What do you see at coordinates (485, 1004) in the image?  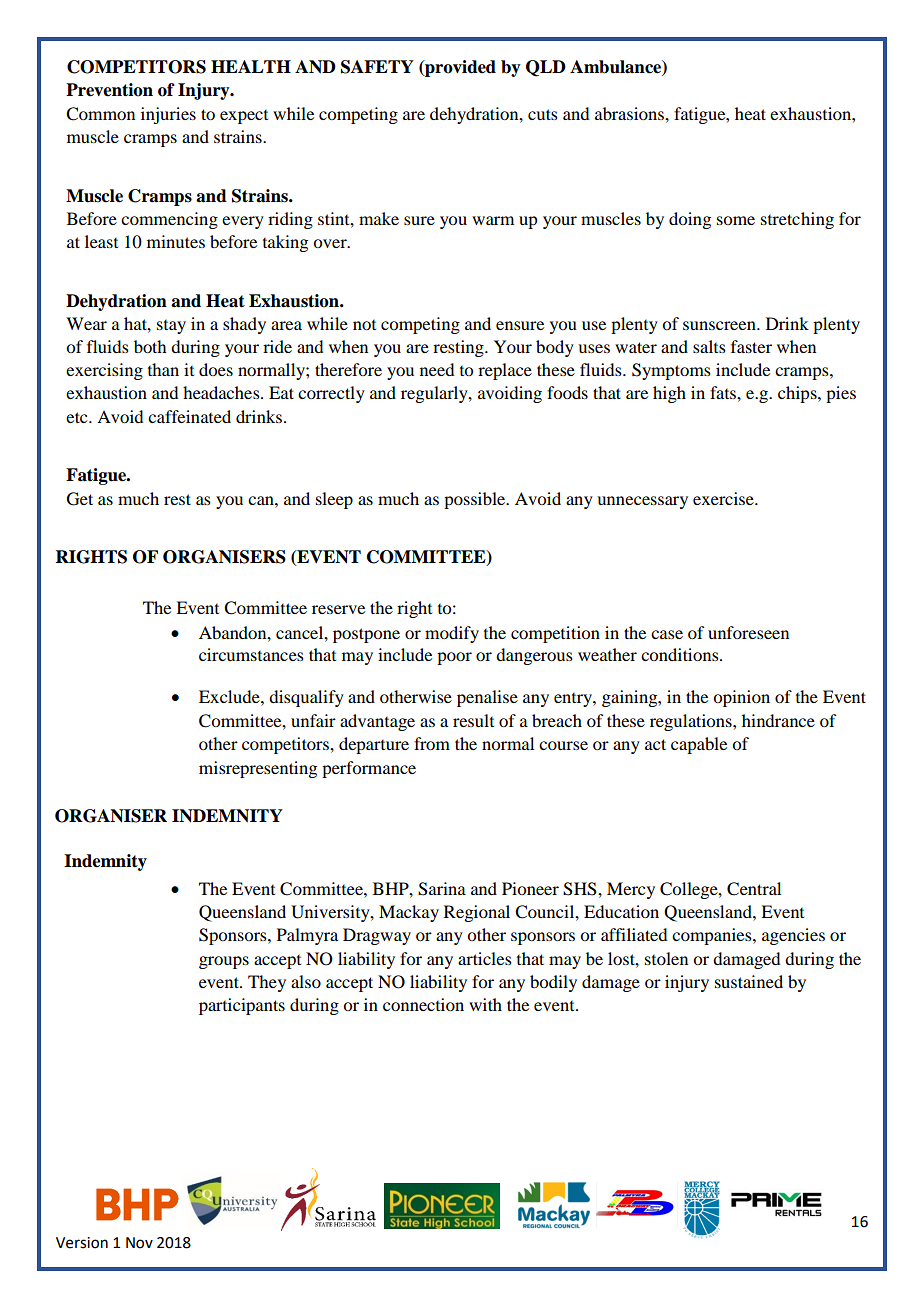 I see `with` at bounding box center [485, 1004].
